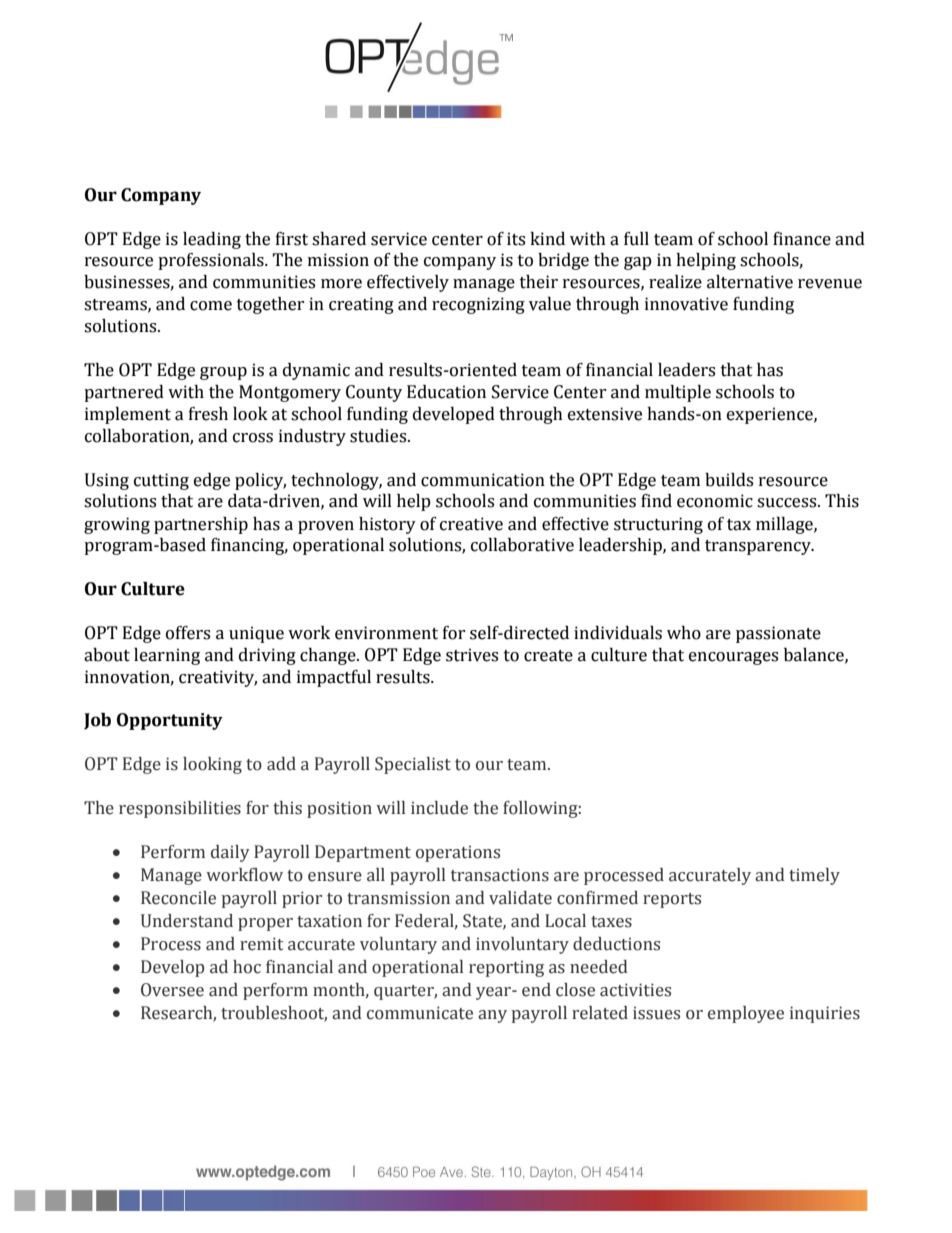 The height and width of the image is (1233, 952). I want to click on Specialist, so click(413, 765).
